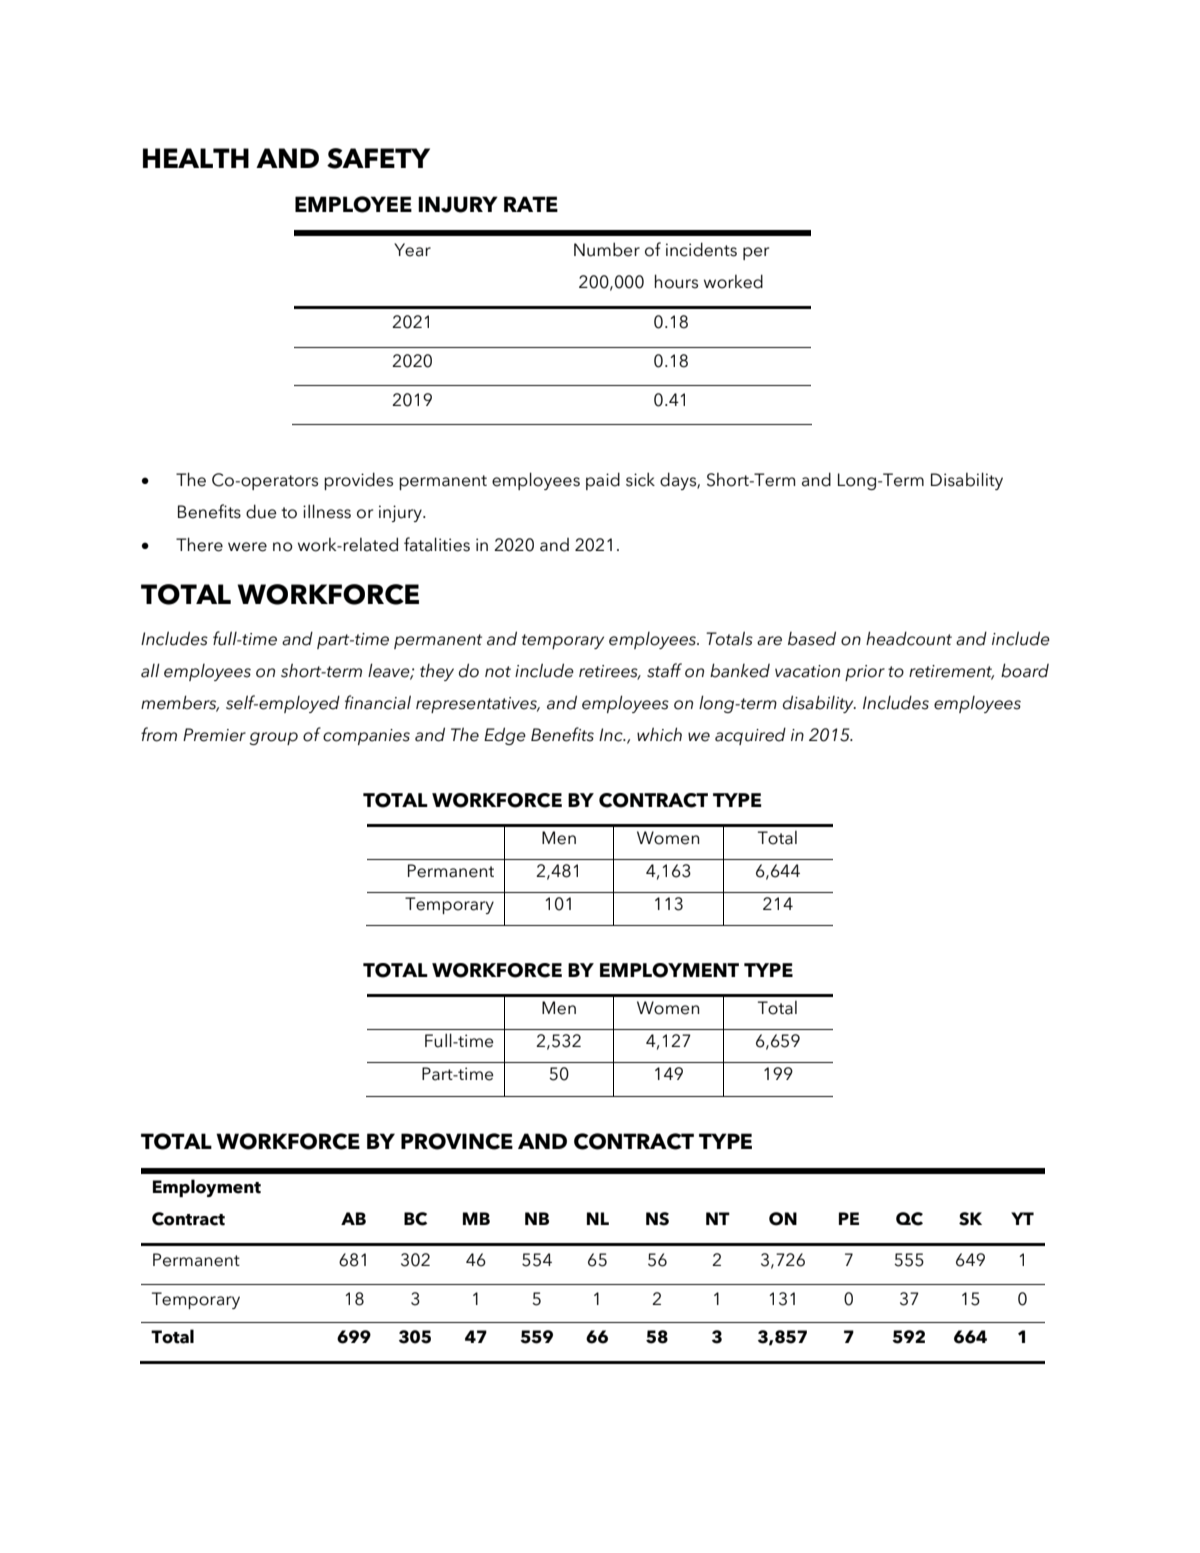 The image size is (1200, 1553). What do you see at coordinates (531, 204) in the screenshot?
I see `RATE` at bounding box center [531, 204].
